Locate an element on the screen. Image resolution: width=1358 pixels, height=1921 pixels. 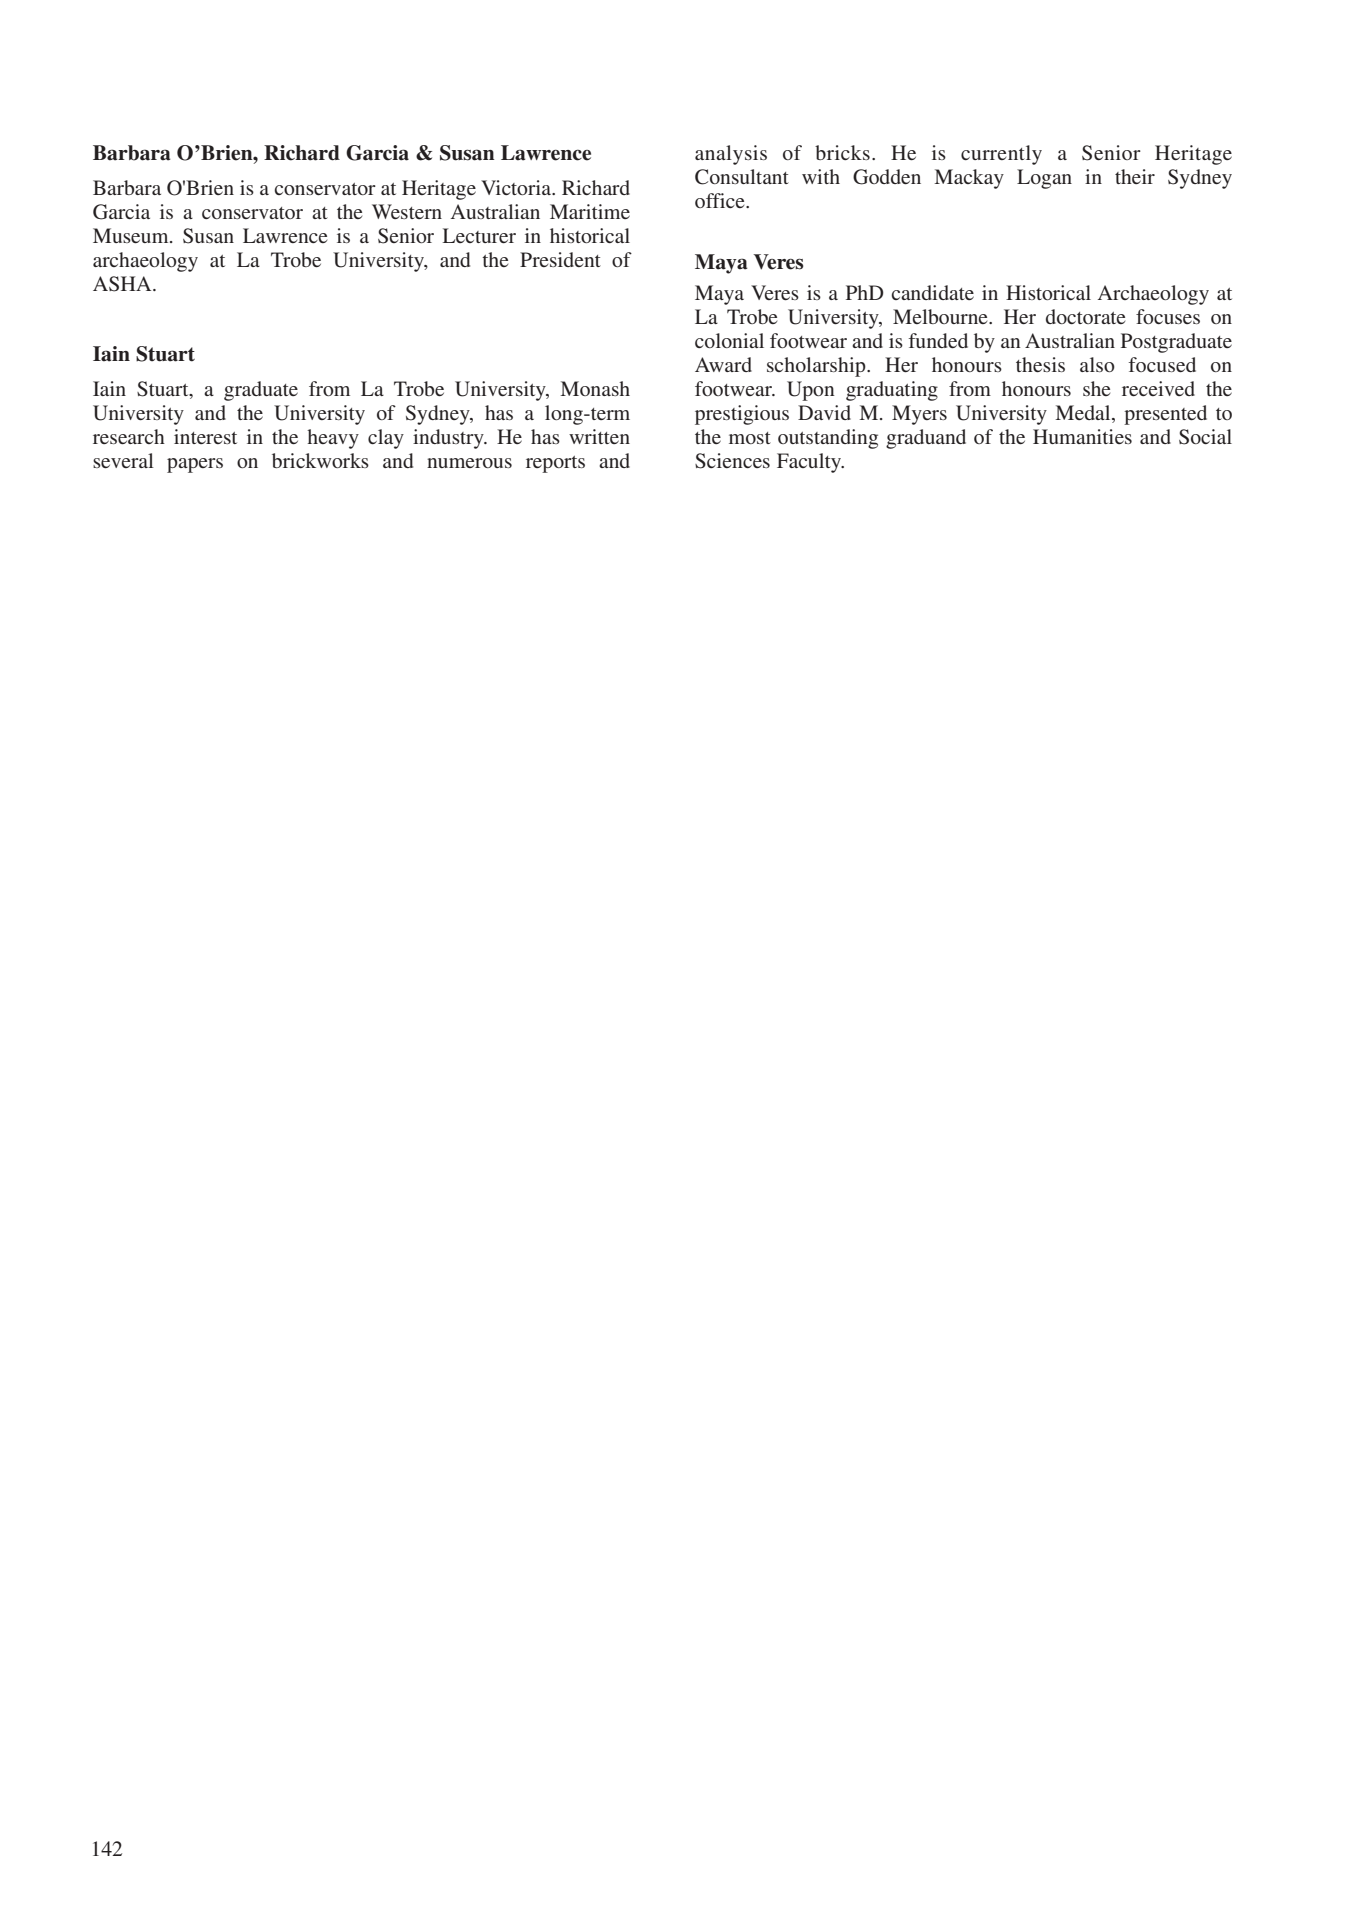
currently is located at coordinates (1001, 155).
